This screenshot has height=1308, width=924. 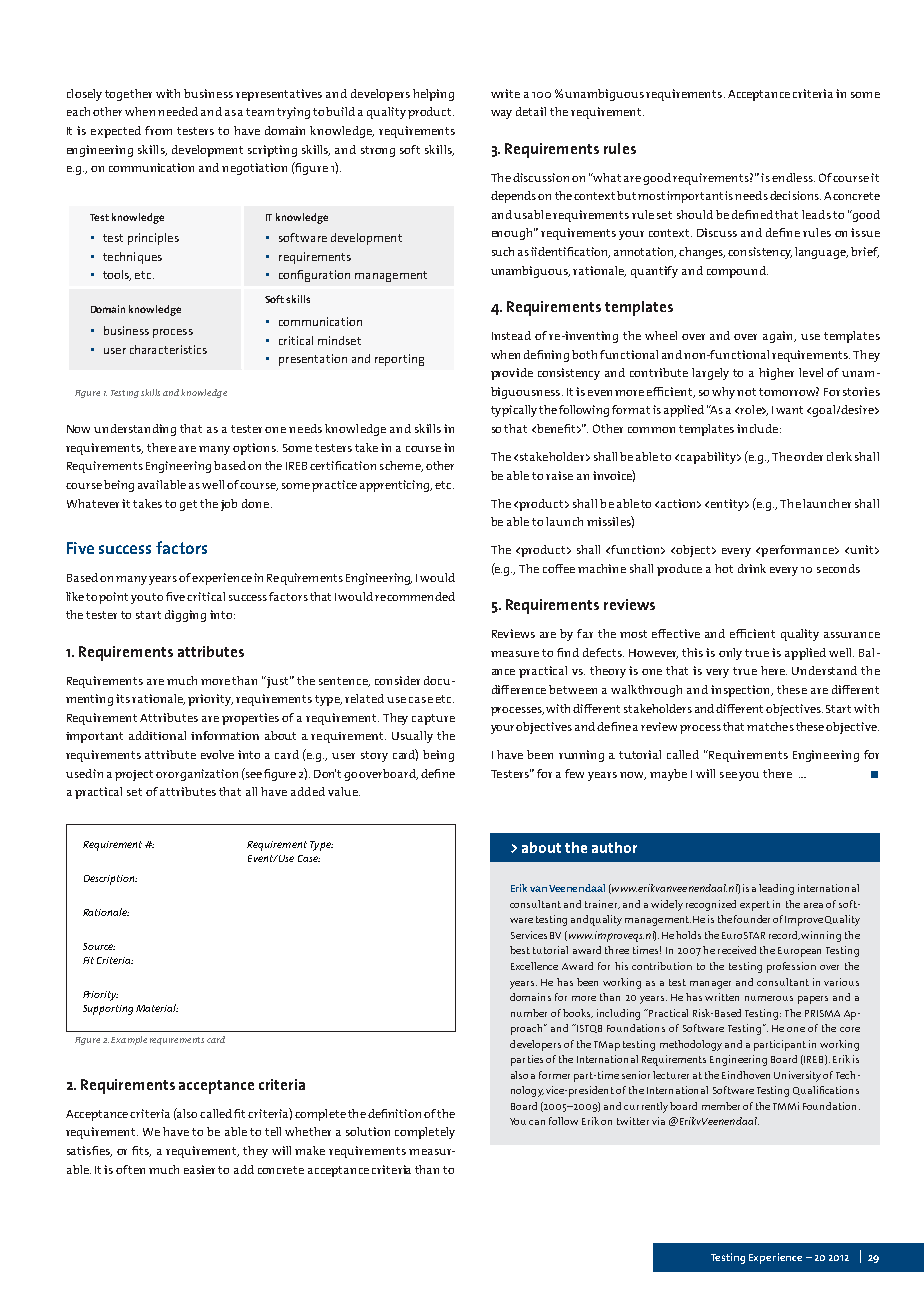 I want to click on matches, so click(x=770, y=726).
